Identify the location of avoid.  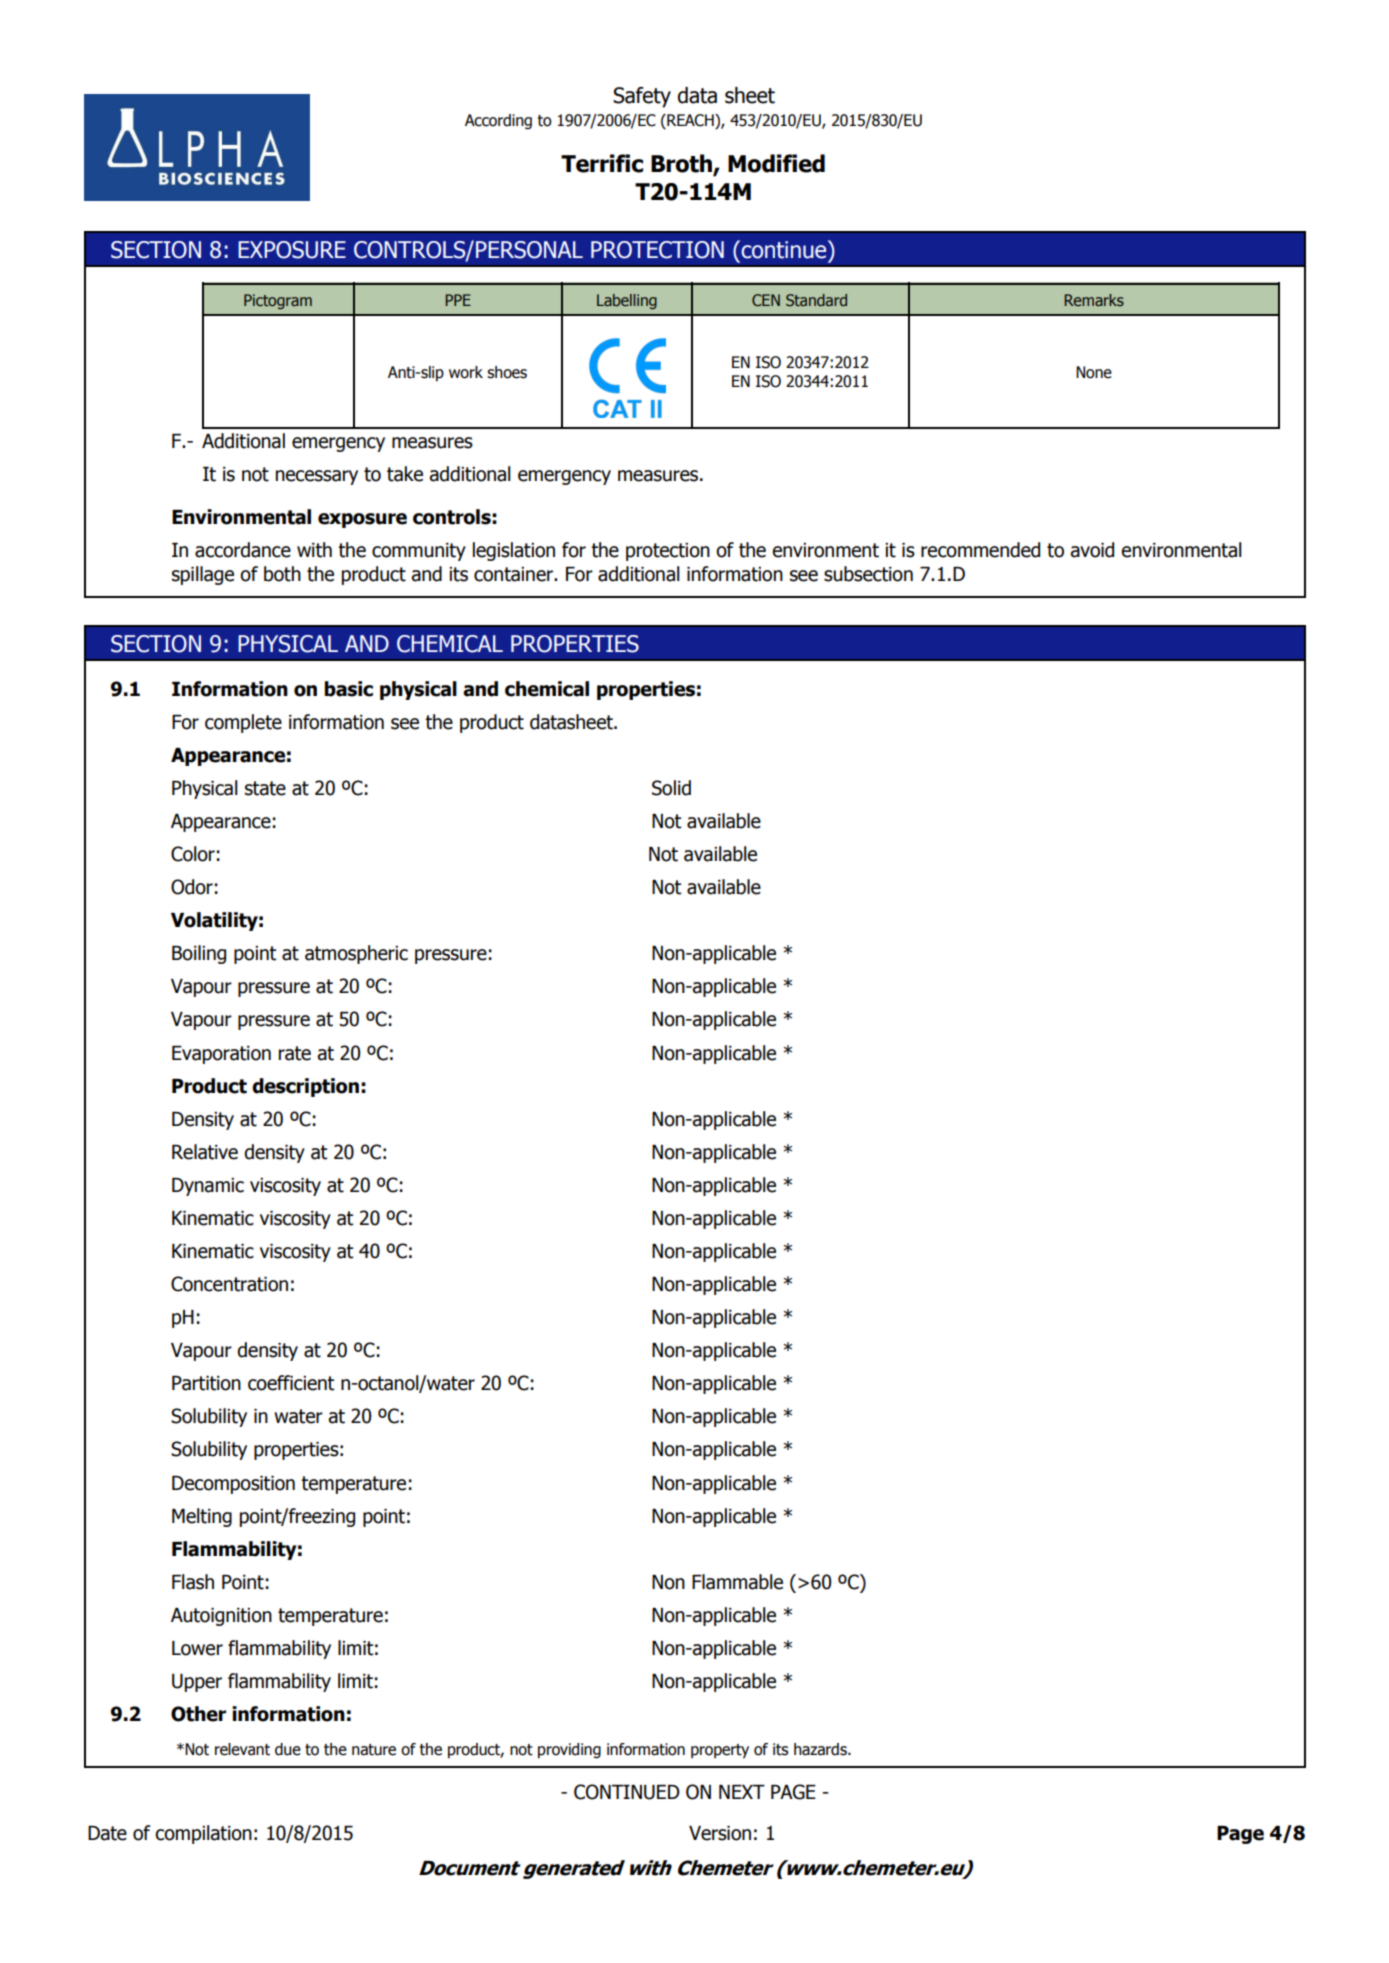
(1092, 550).
